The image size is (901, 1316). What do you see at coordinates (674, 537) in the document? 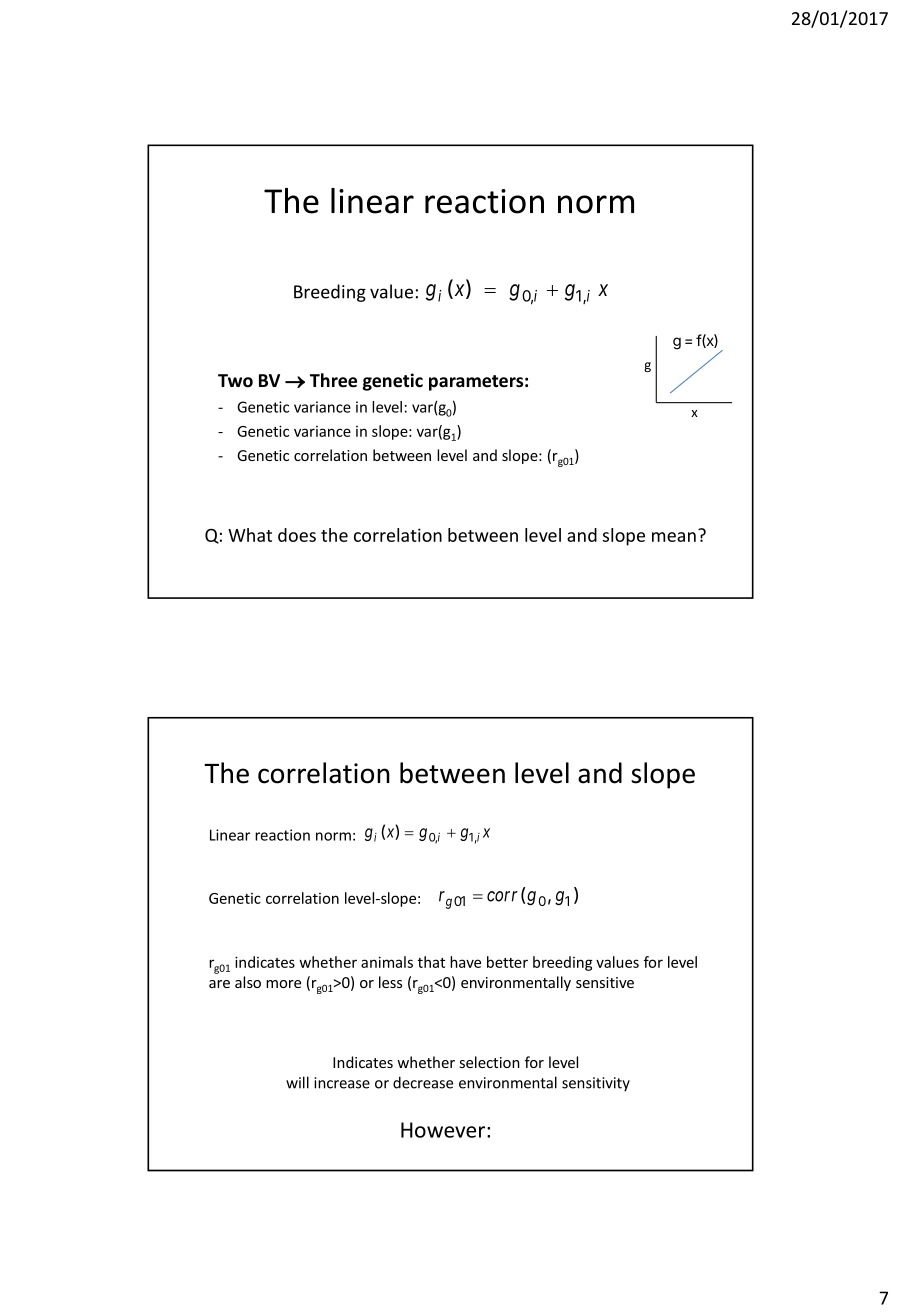
I see `mean` at bounding box center [674, 537].
